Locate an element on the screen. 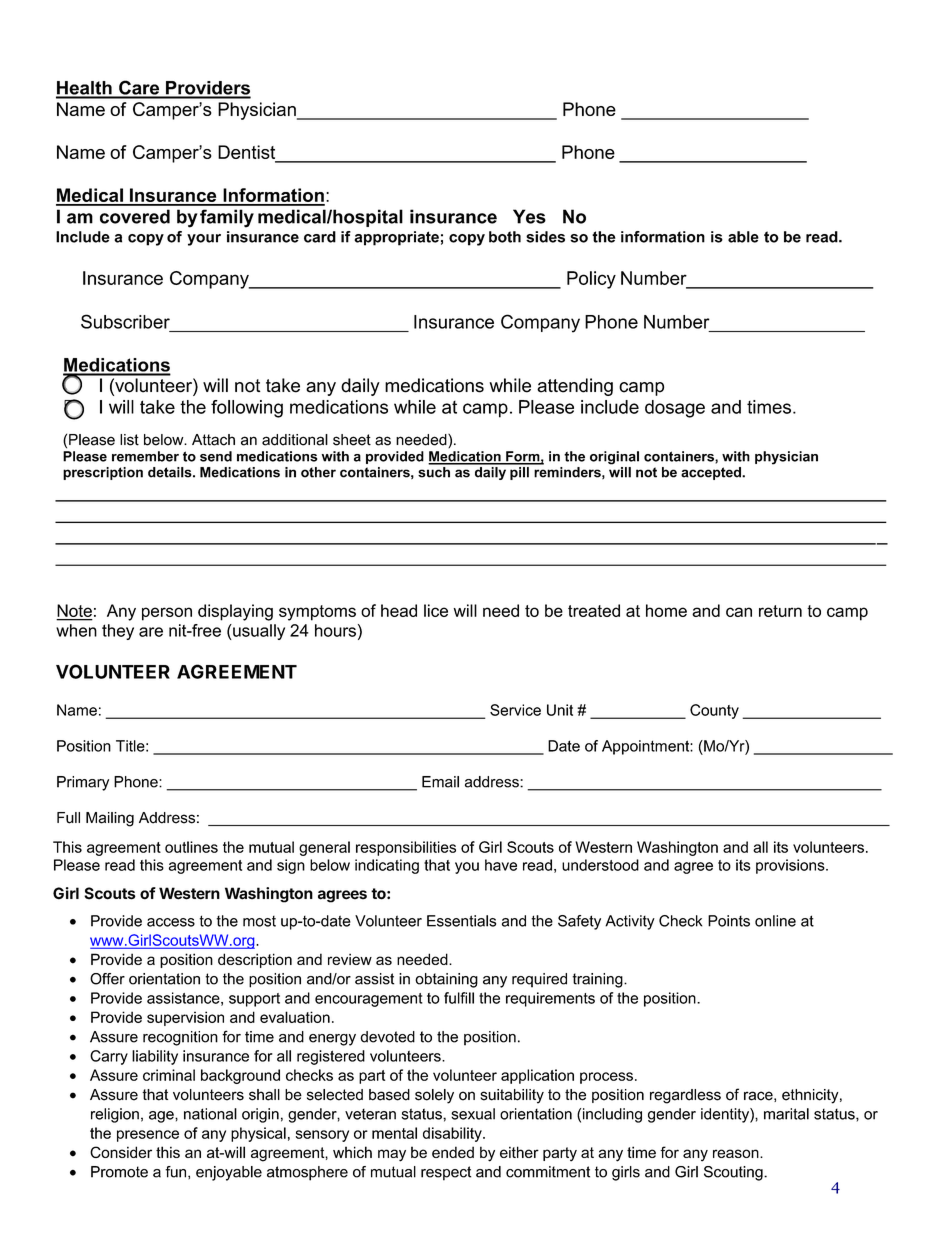  presence is located at coordinates (148, 1136).
